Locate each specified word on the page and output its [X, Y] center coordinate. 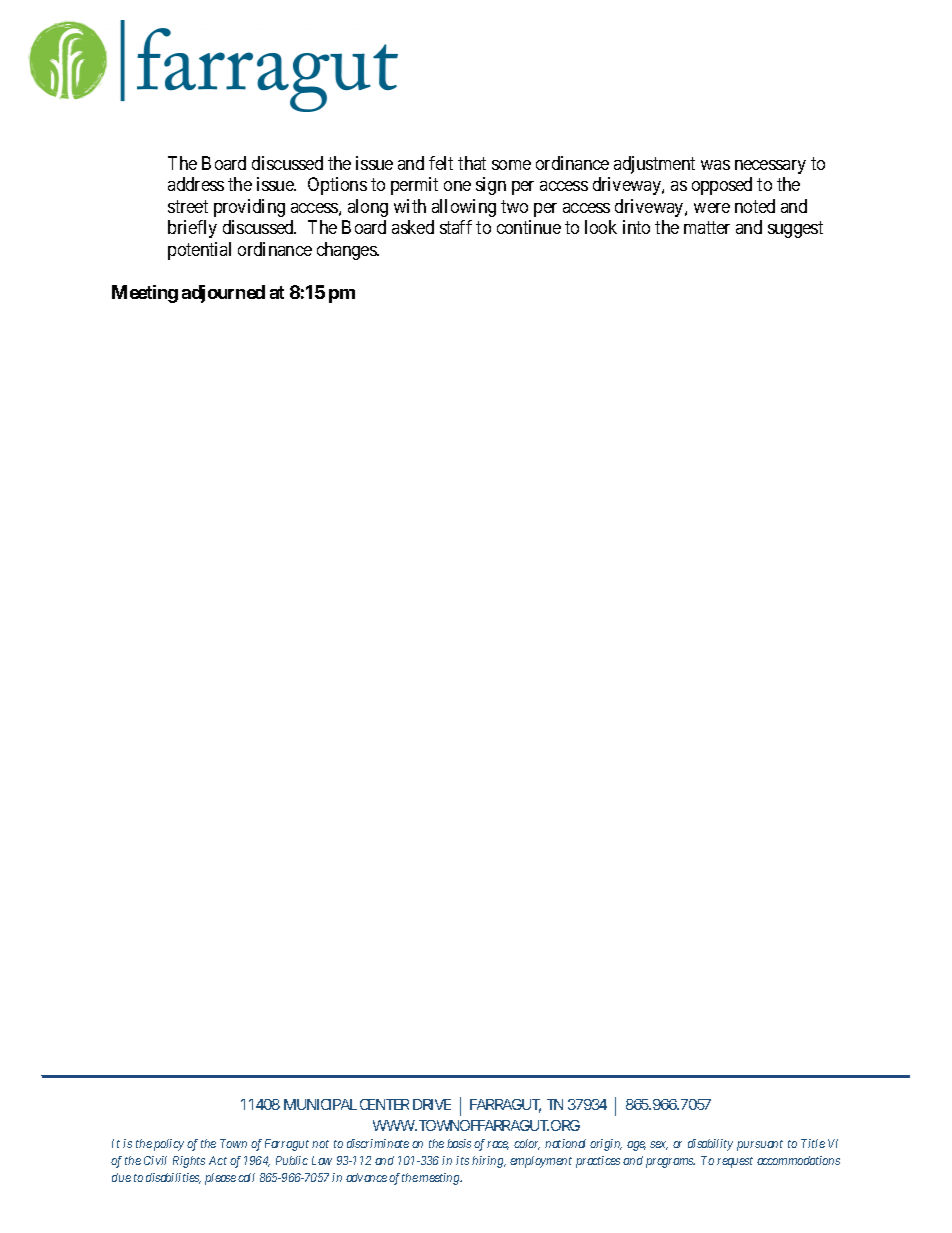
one [457, 186]
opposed [722, 186]
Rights [189, 1162]
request [735, 1162]
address [196, 184]
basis [459, 1143]
